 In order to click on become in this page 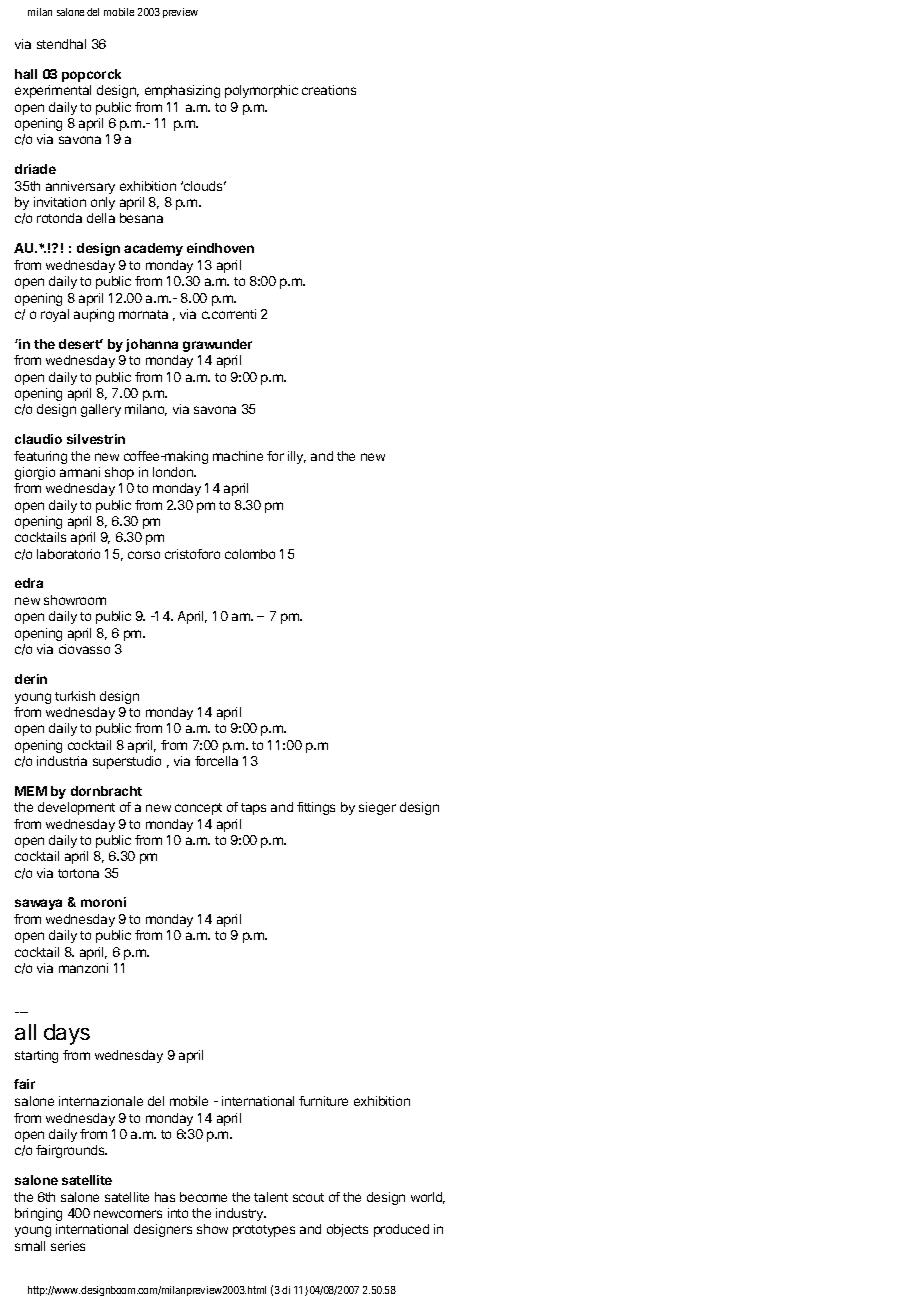, I will do `click(203, 1197)`.
